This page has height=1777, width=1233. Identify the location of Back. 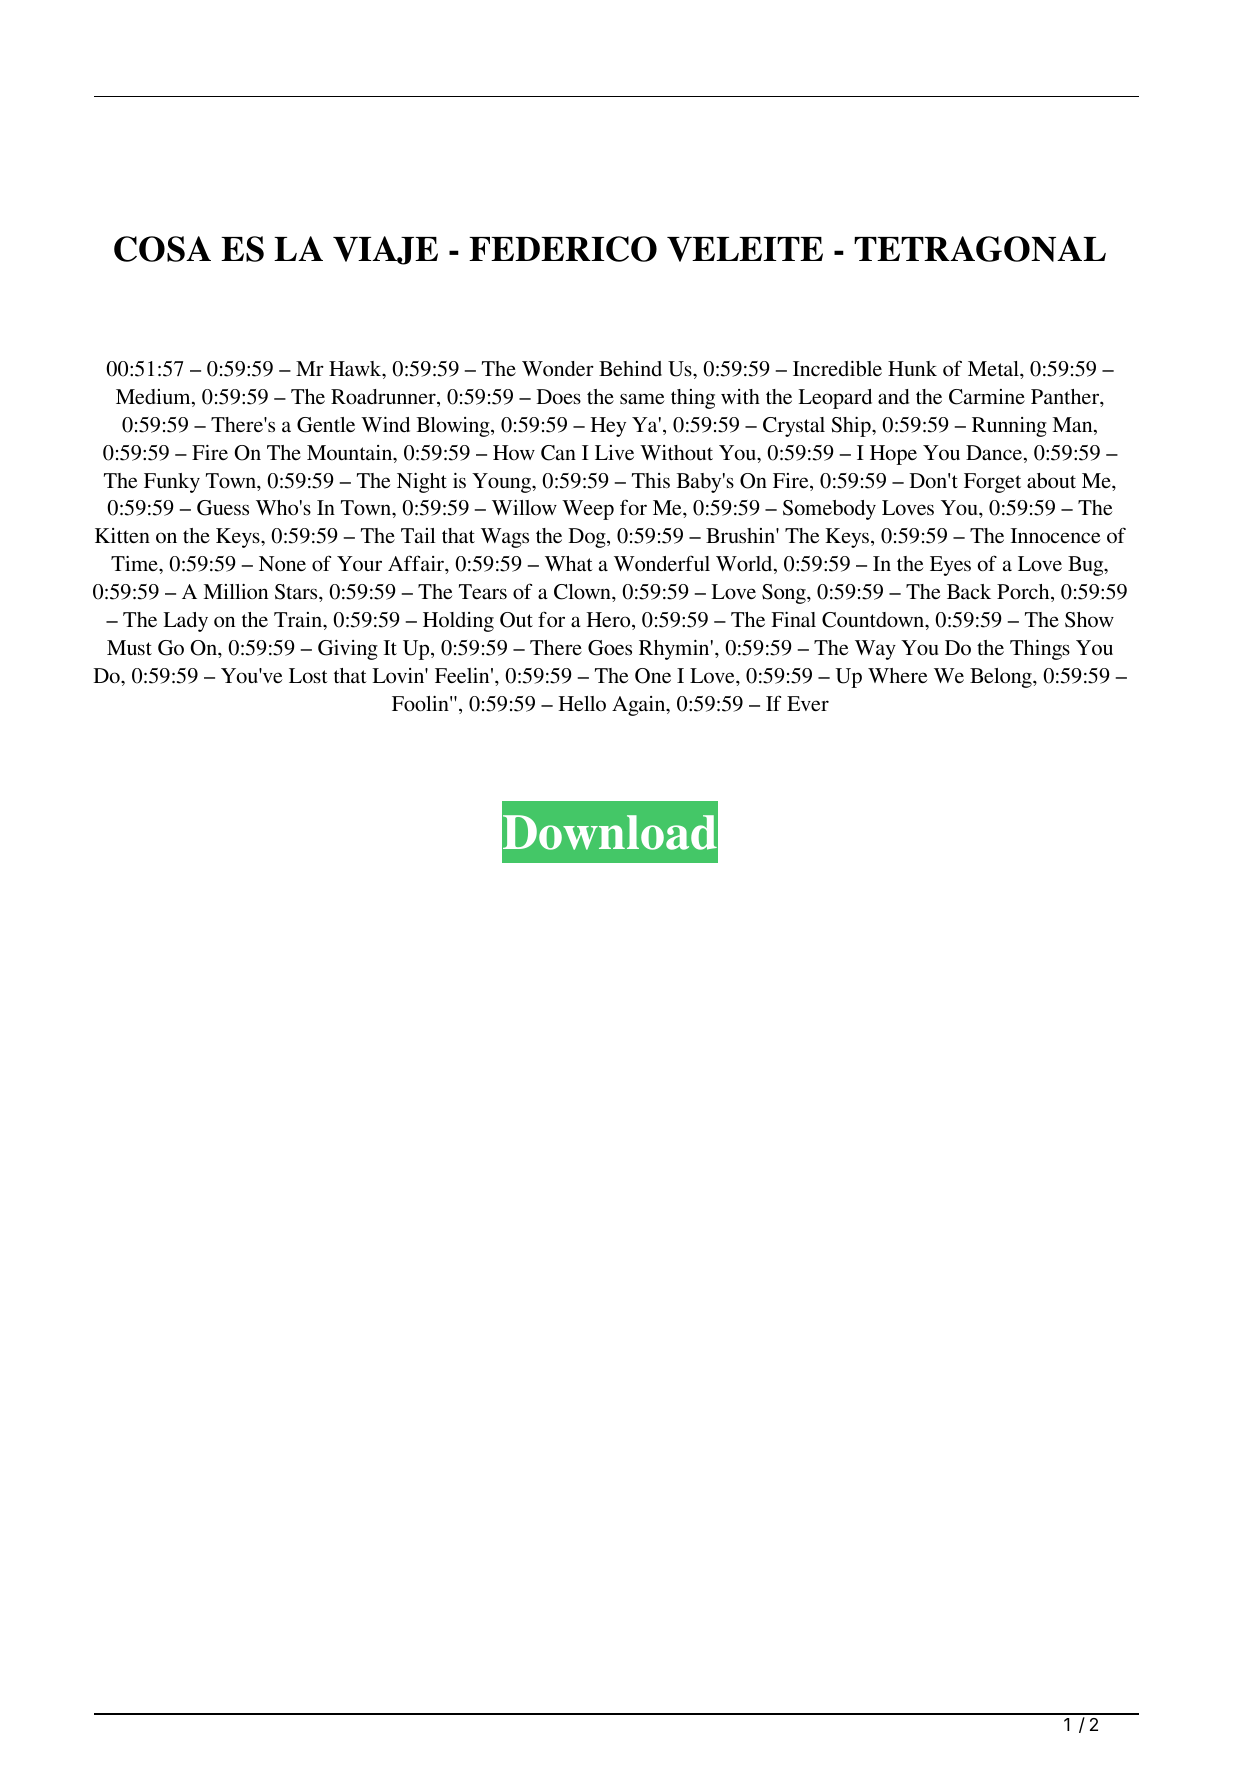
(969, 591).
